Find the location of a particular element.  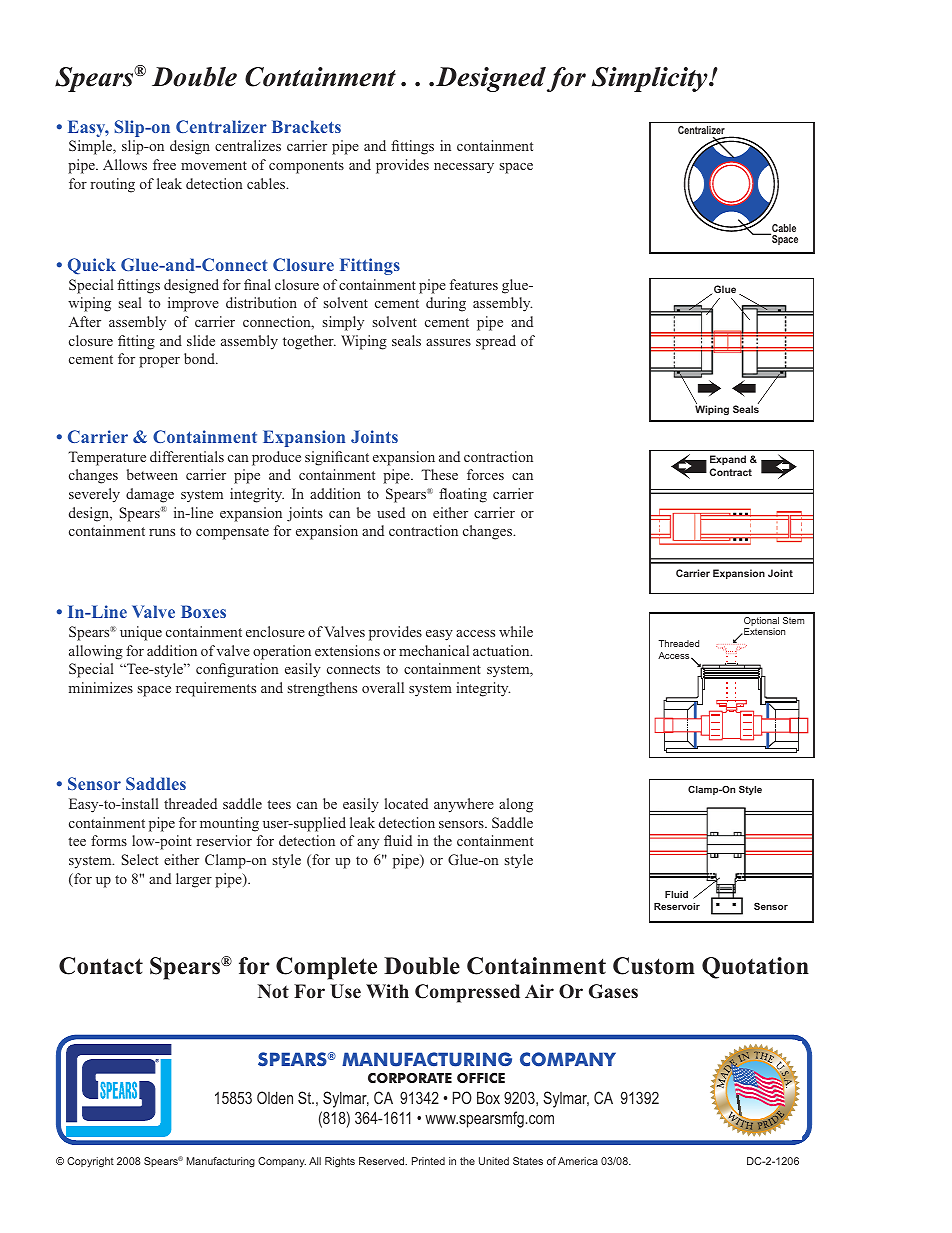

Fluid is located at coordinates (676, 894).
